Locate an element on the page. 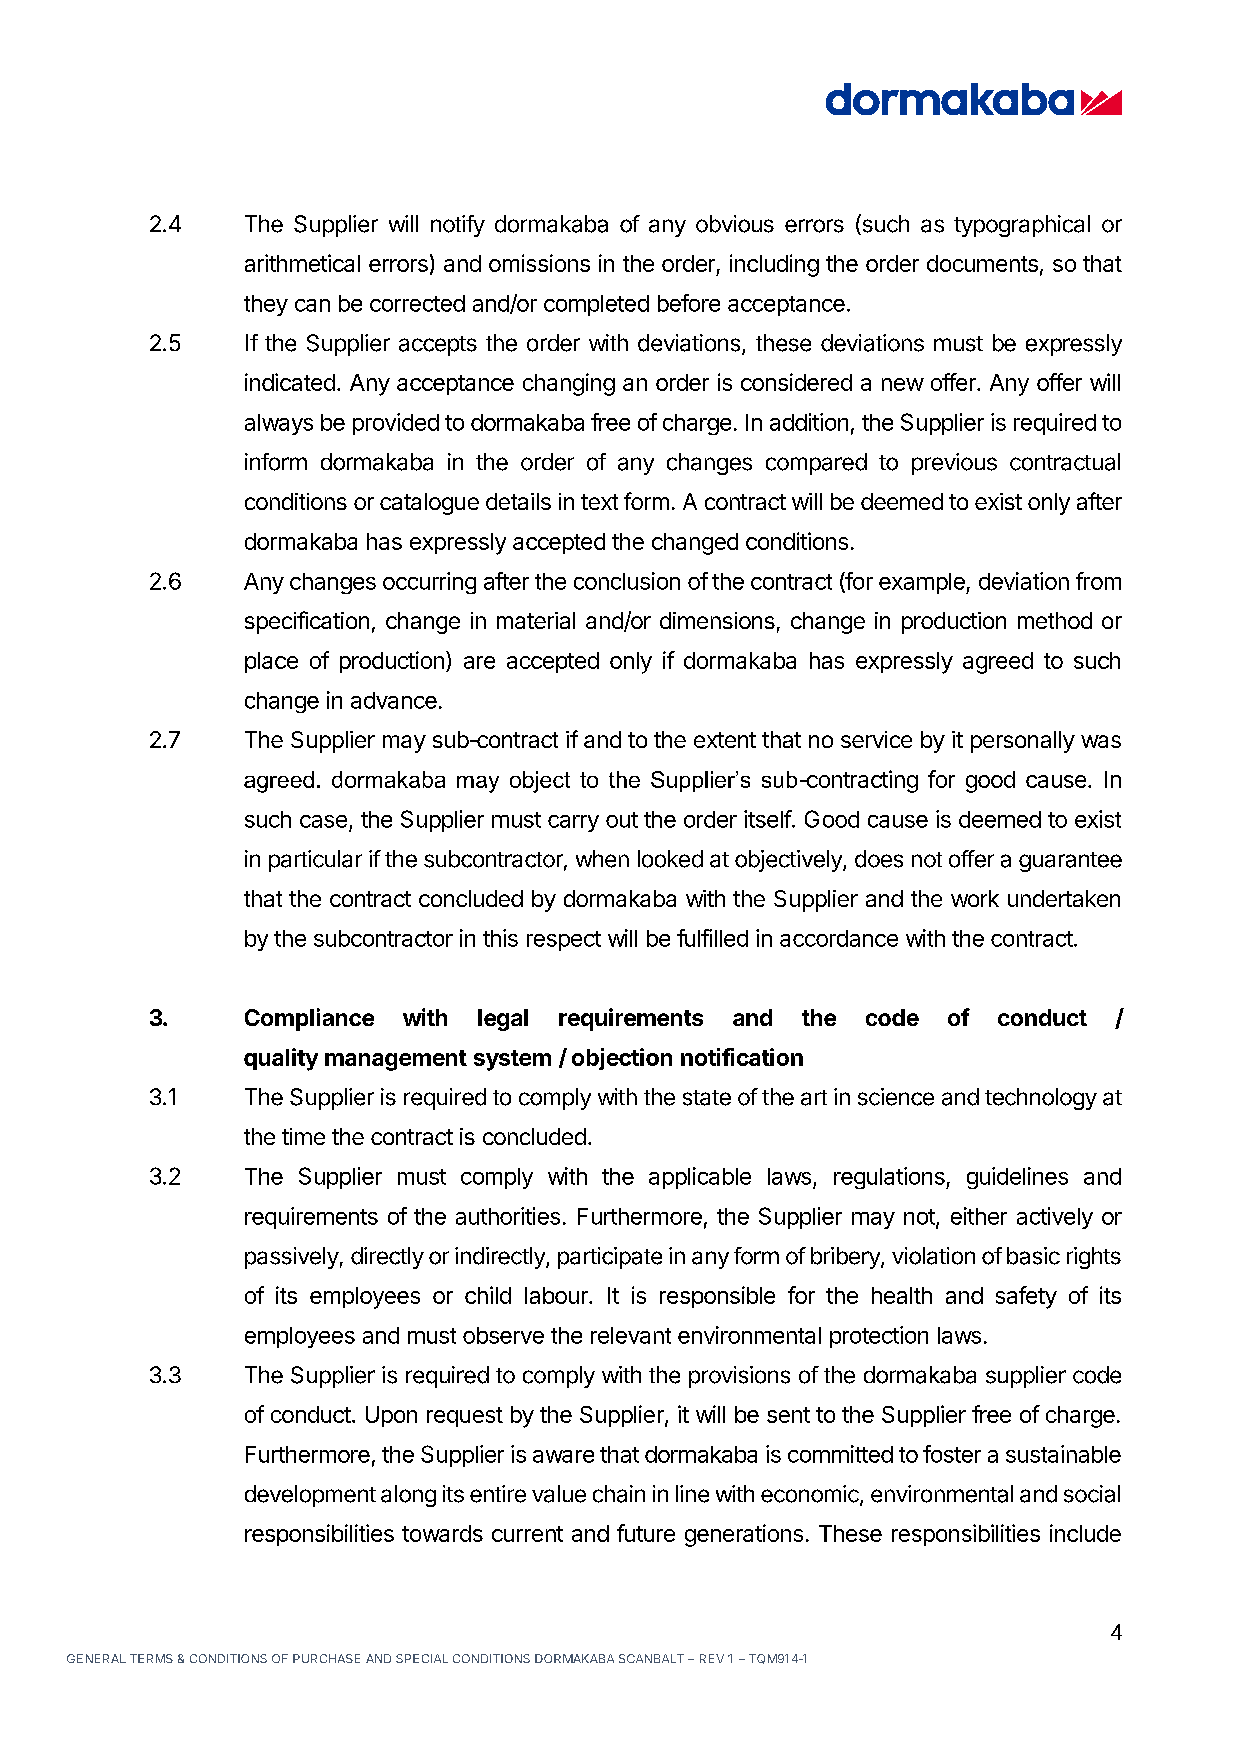 The height and width of the document is (1761, 1246). documents is located at coordinates (982, 263).
